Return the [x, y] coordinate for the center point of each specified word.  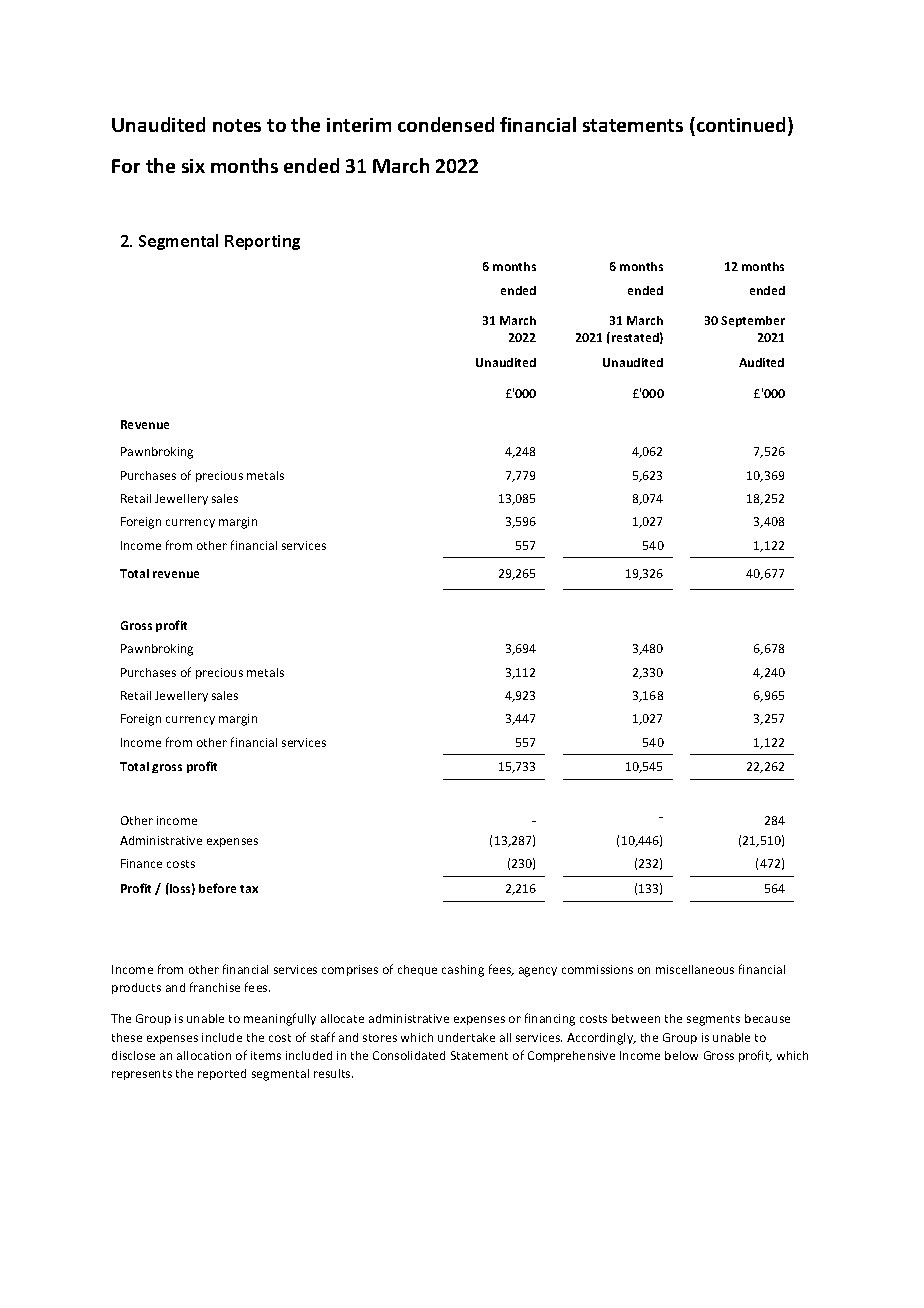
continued [741, 126]
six [193, 166]
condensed [446, 124]
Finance [141, 863]
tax [249, 889]
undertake [466, 1037]
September [753, 321]
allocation [204, 1055]
